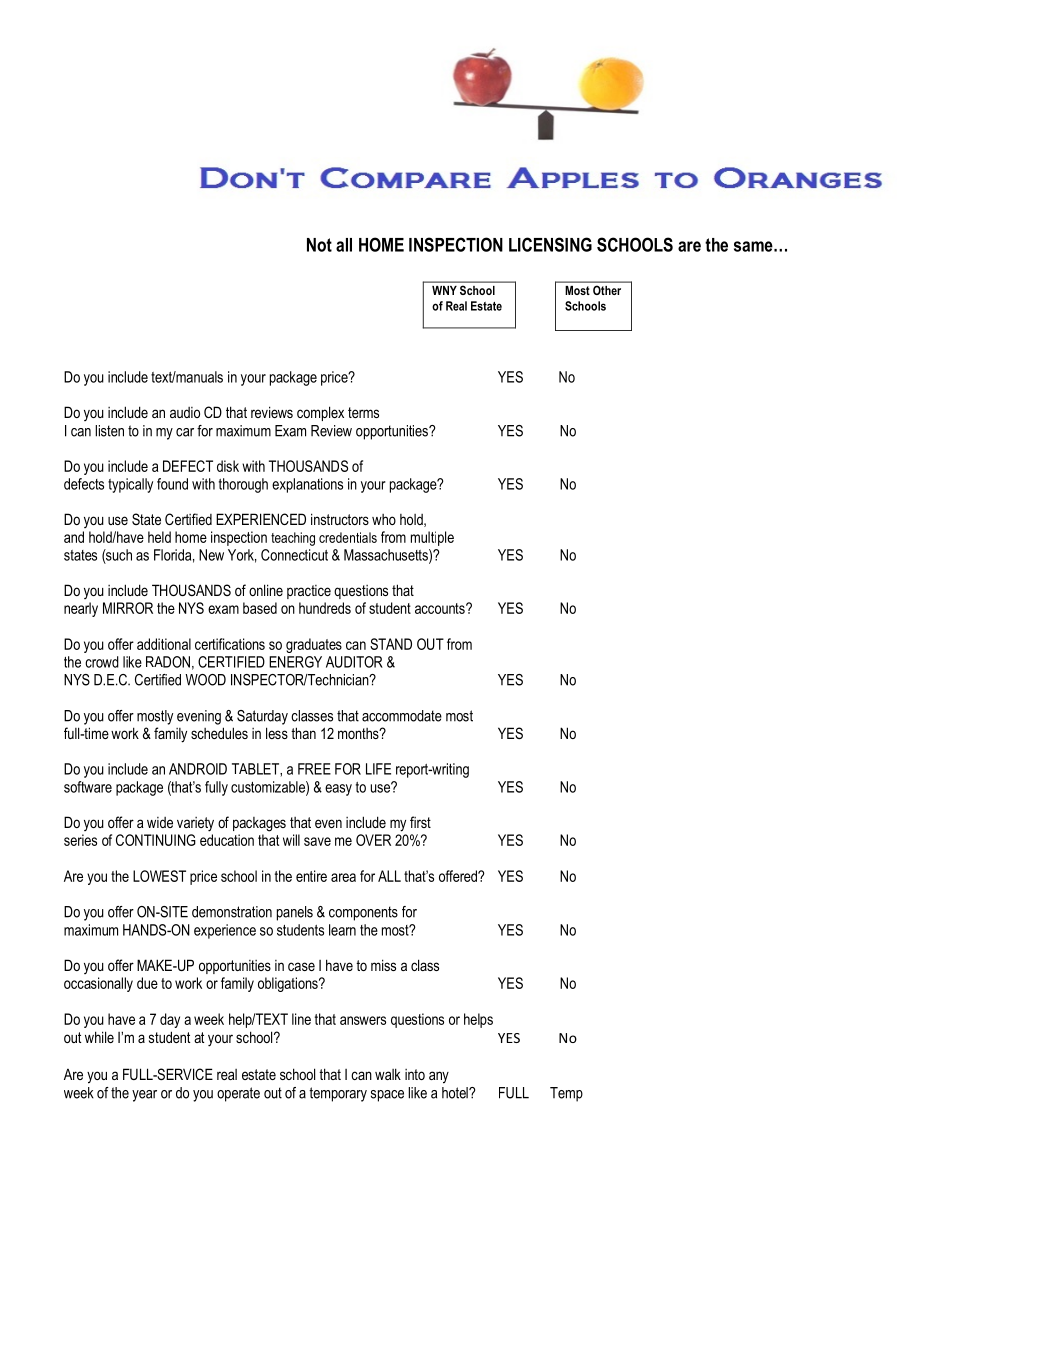  Describe the element at coordinates (144, 1096) in the screenshot. I see `year` at that location.
